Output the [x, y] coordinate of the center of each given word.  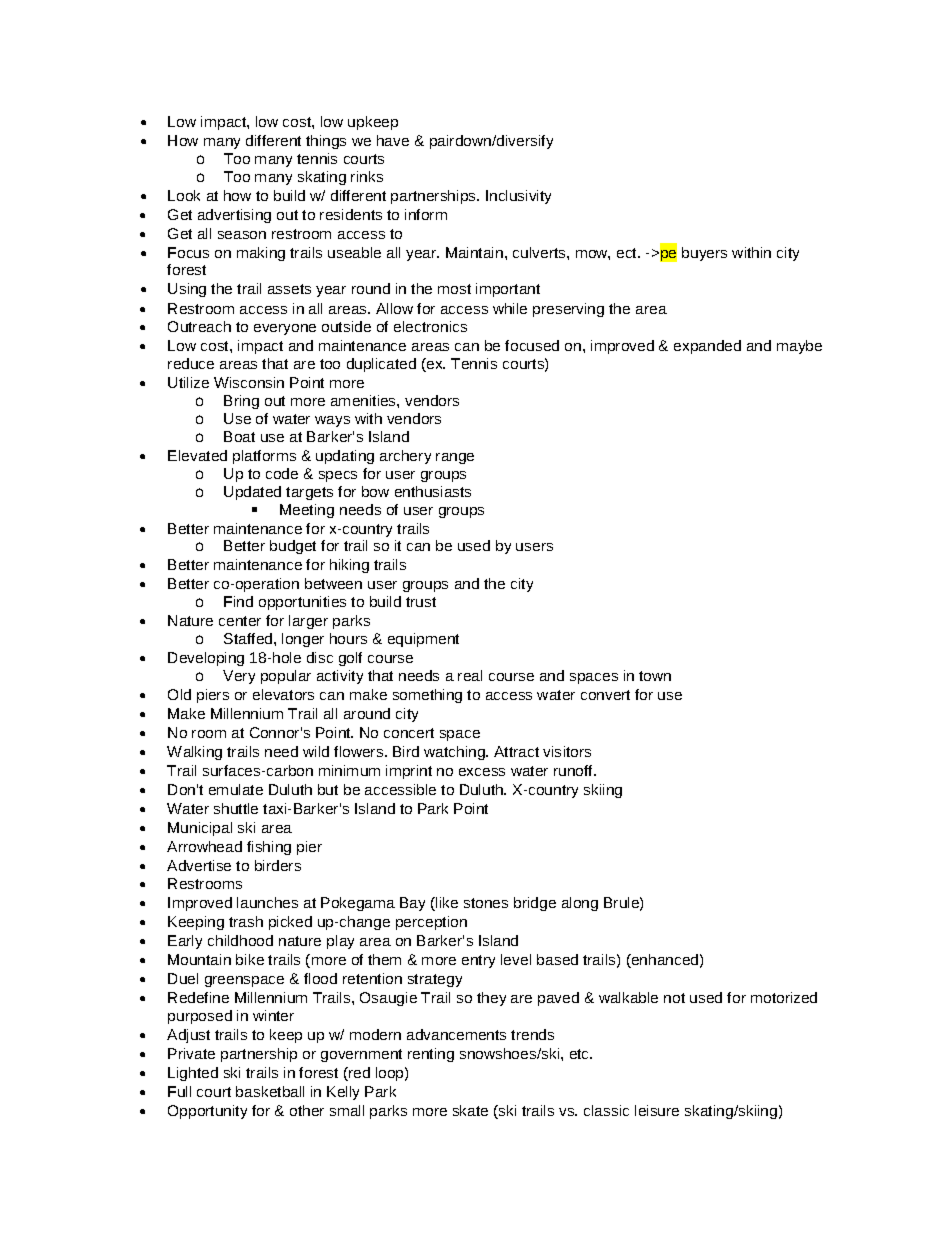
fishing [269, 848]
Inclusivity [518, 197]
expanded [707, 347]
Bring [241, 402]
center [240, 621]
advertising [234, 216]
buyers [704, 254]
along [580, 904]
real [470, 675]
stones [486, 903]
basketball [270, 1091]
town [655, 676]
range [455, 458]
